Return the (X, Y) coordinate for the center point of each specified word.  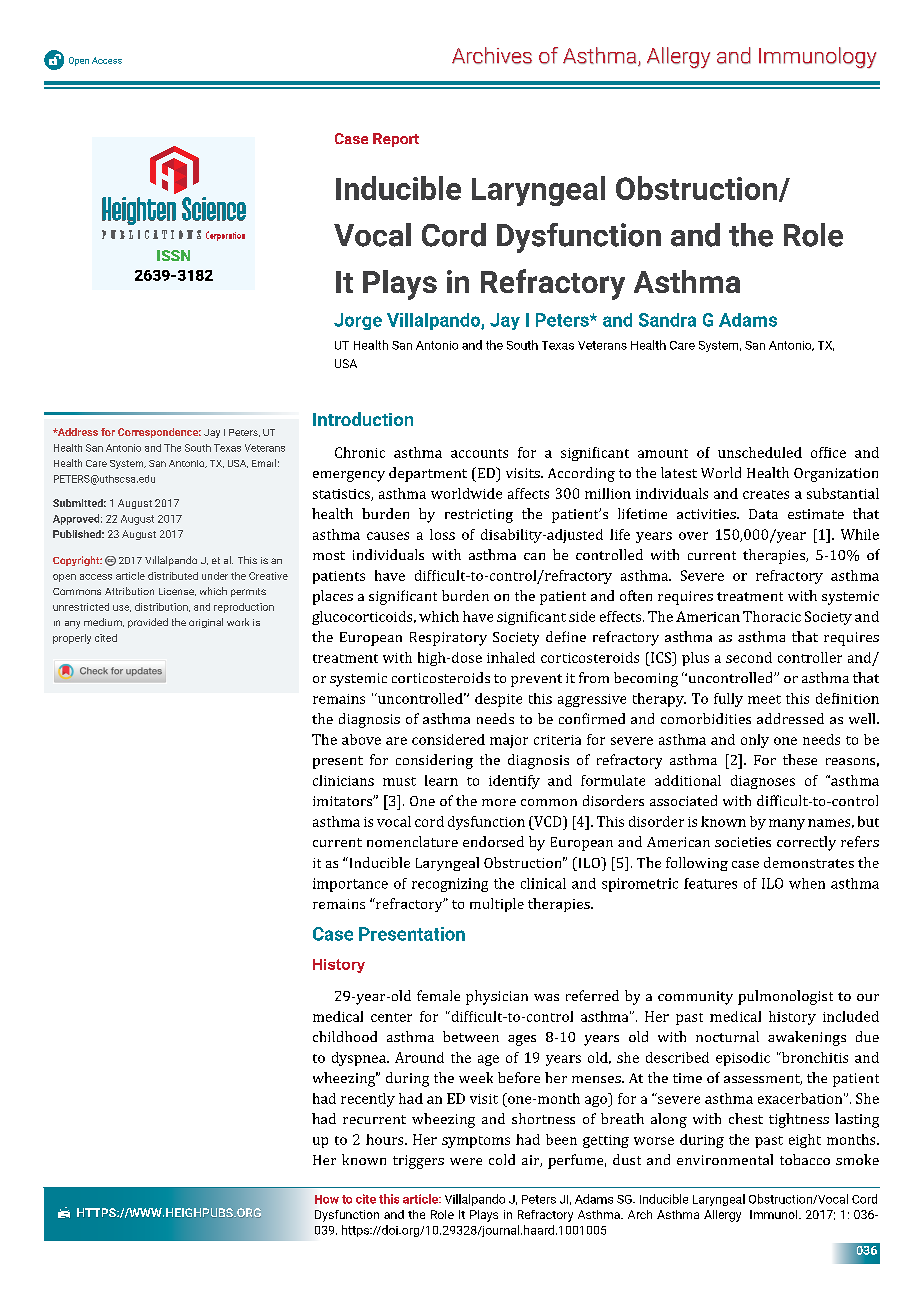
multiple (497, 905)
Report (396, 140)
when (807, 883)
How (327, 1199)
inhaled (511, 657)
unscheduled (760, 452)
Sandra (667, 320)
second (749, 657)
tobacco (805, 1159)
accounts (479, 453)
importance (350, 885)
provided (148, 623)
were (466, 1161)
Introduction (363, 419)
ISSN (173, 255)
